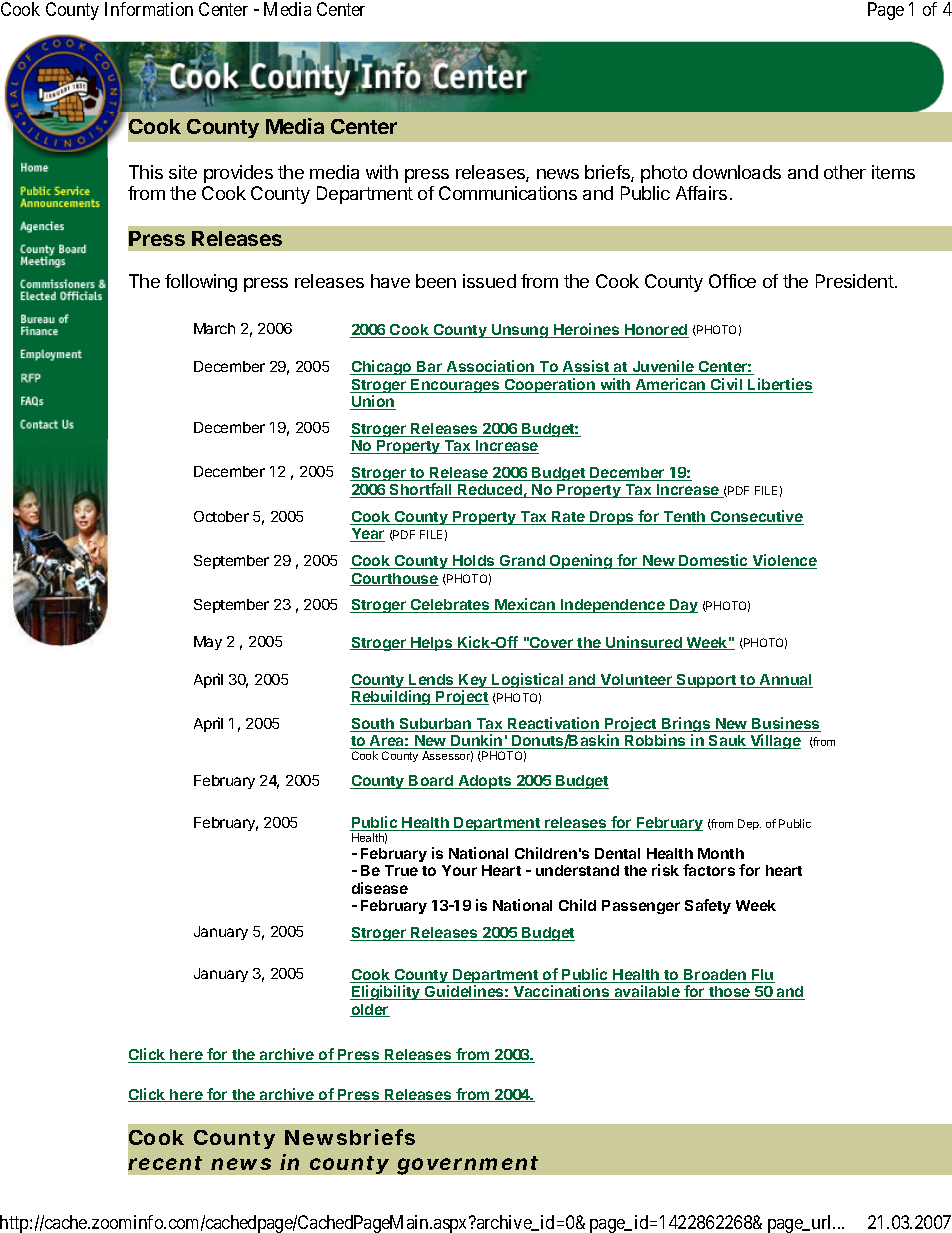 The height and width of the document is (1233, 952). What do you see at coordinates (149, 9) in the document?
I see `Information` at bounding box center [149, 9].
